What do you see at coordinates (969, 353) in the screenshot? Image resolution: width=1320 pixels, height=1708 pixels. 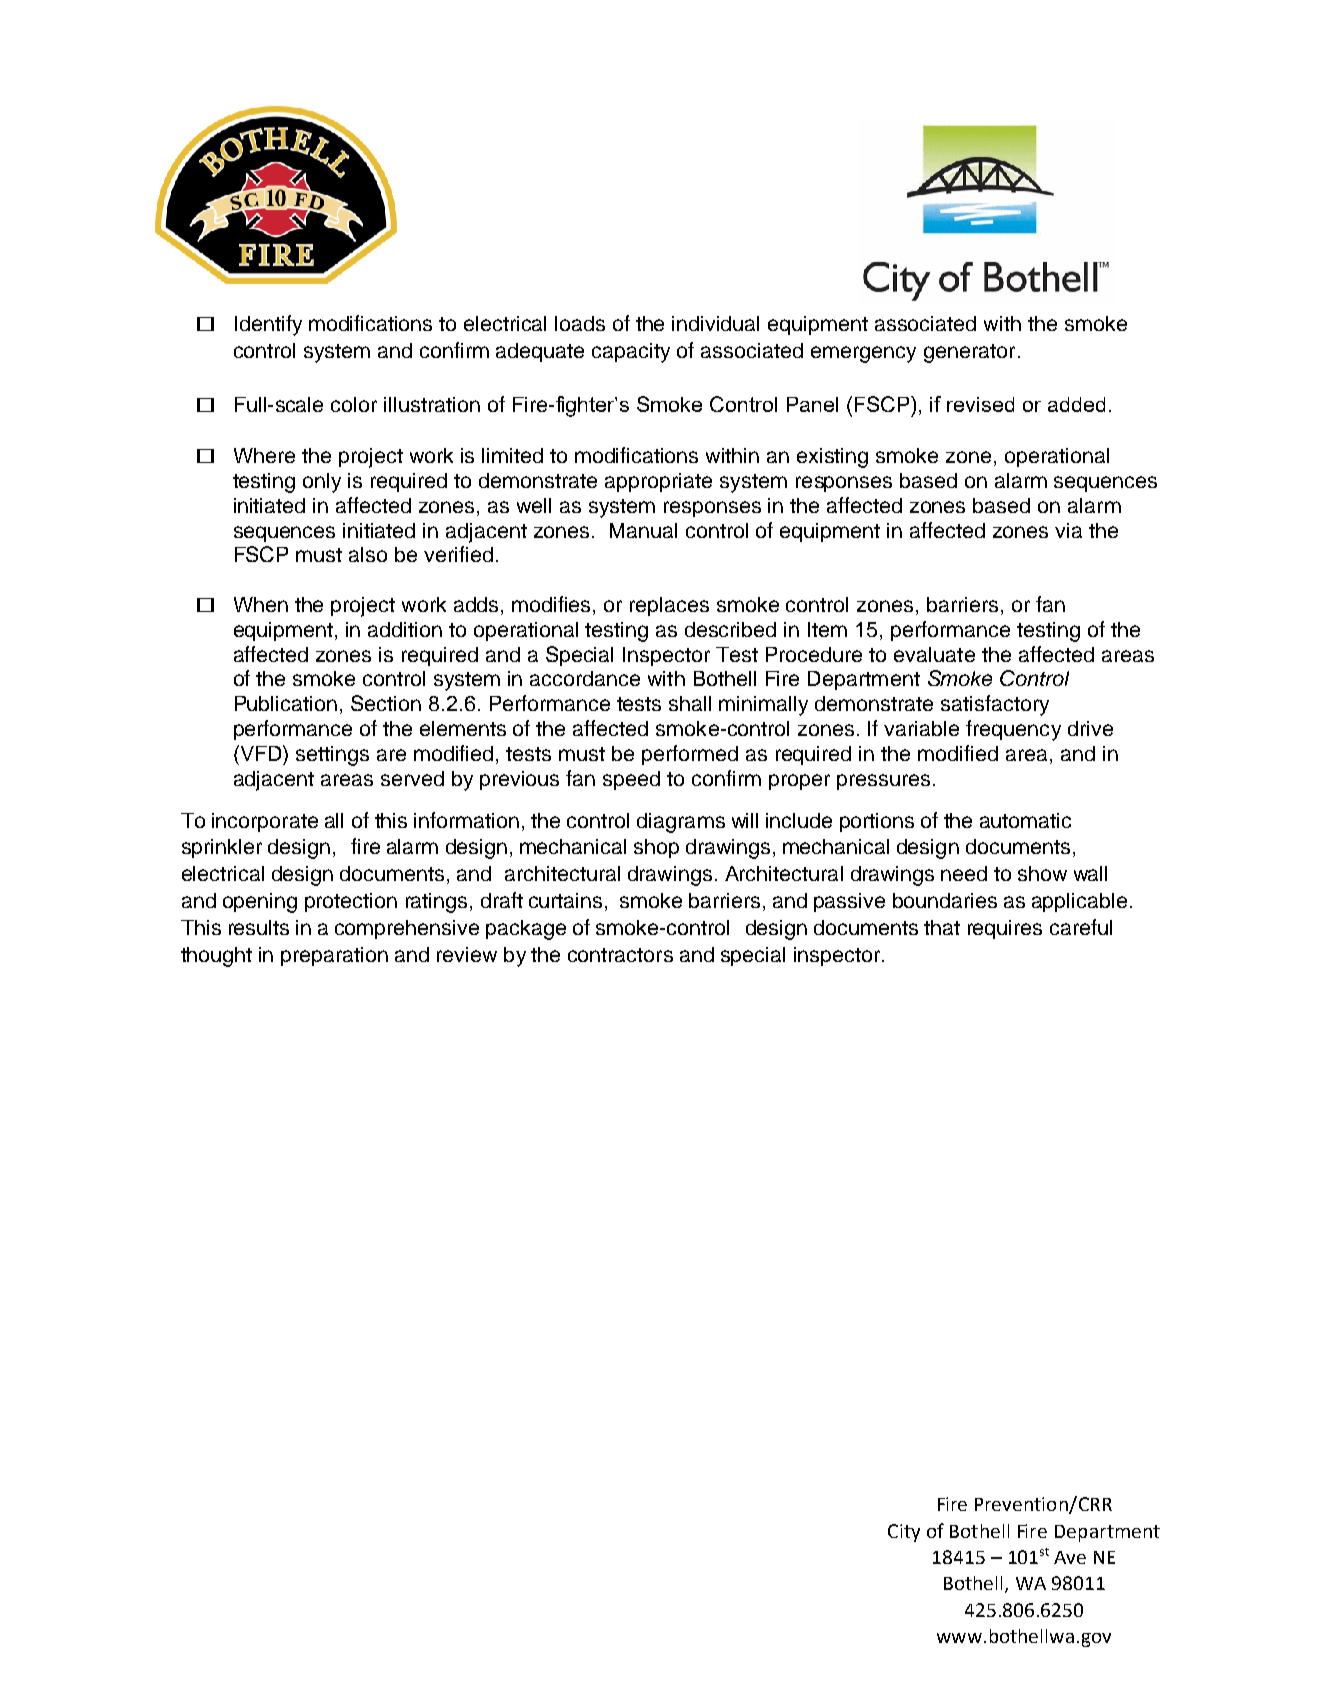 I see `generator` at bounding box center [969, 353].
